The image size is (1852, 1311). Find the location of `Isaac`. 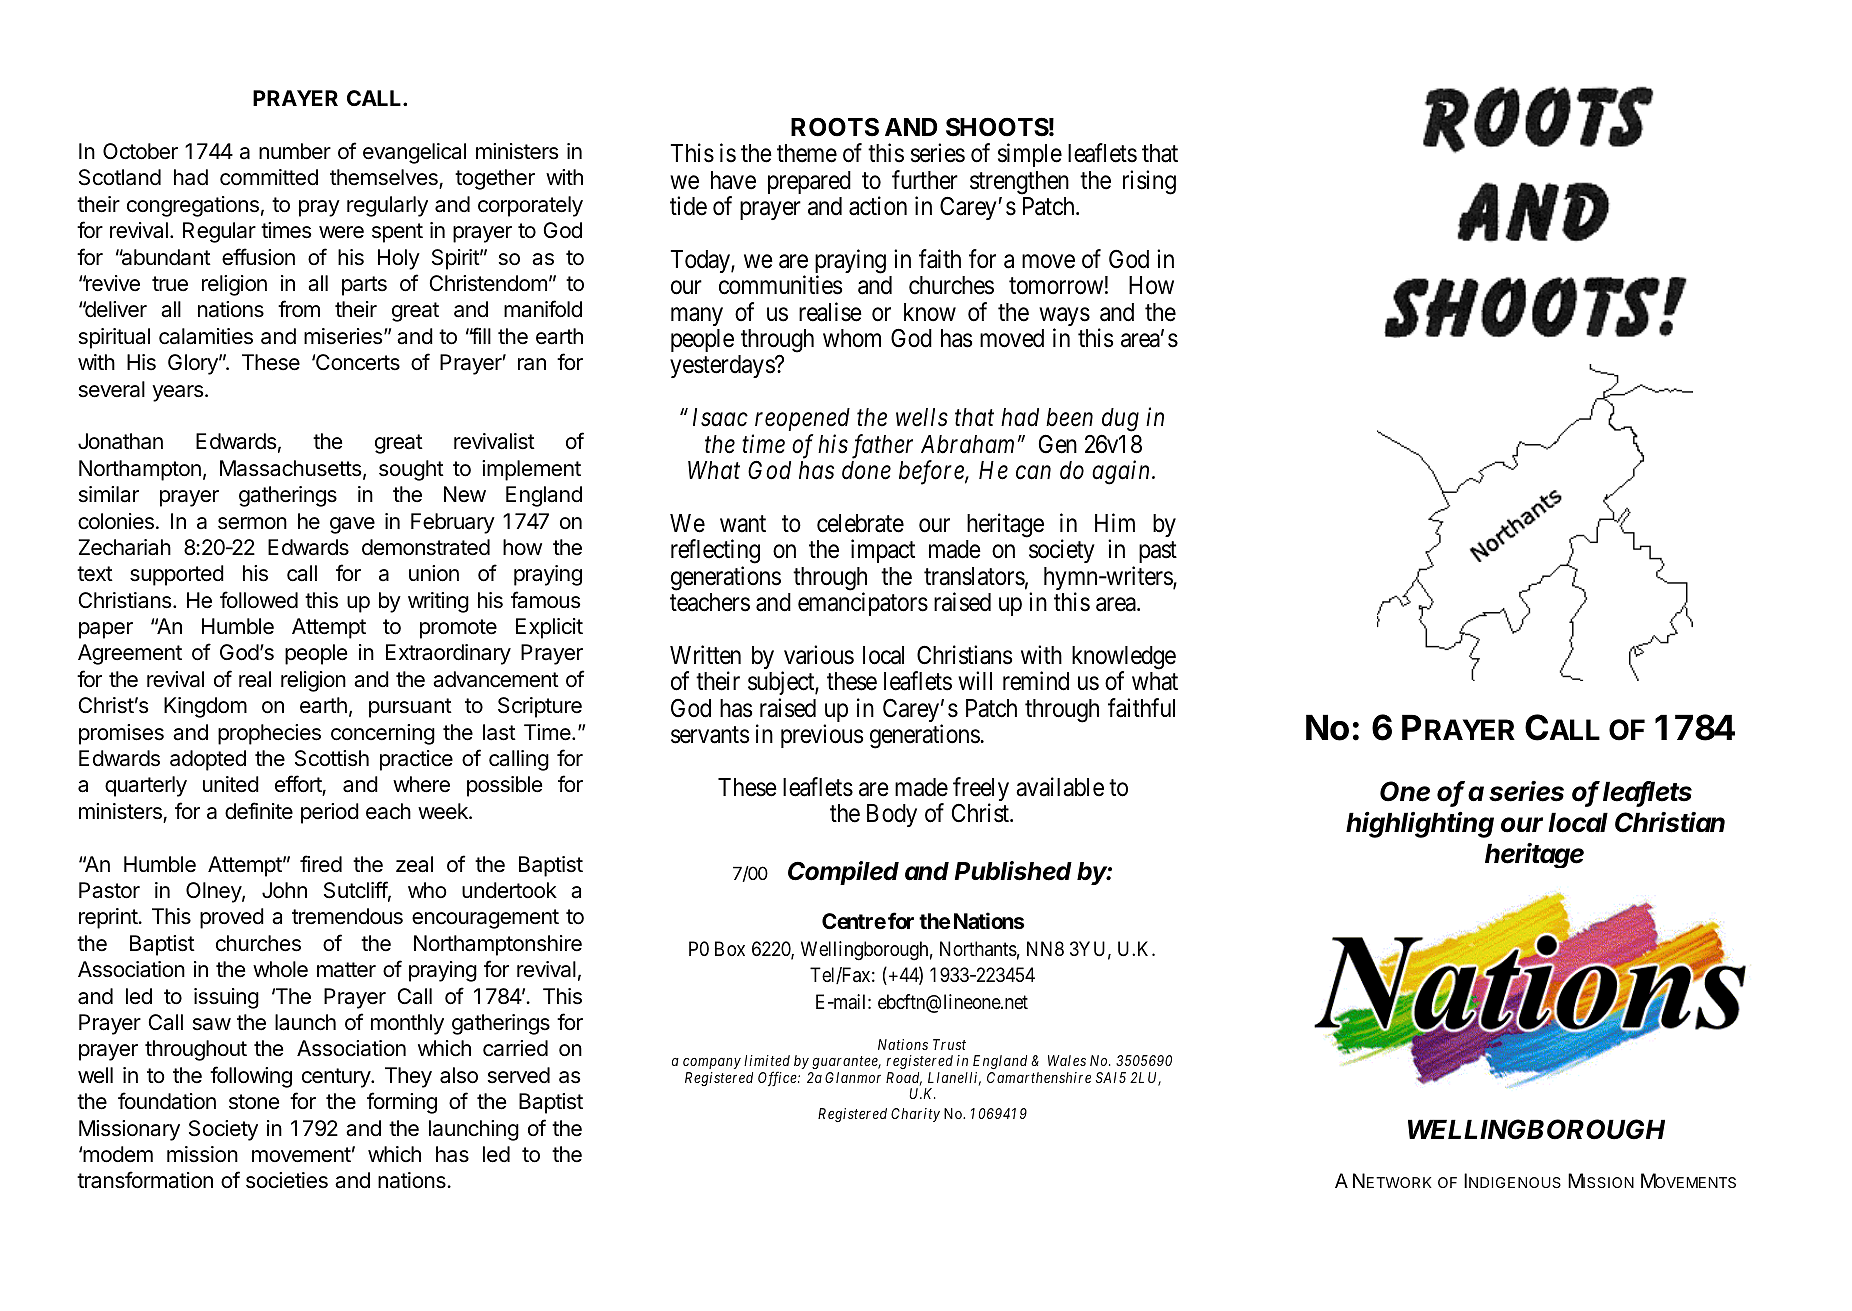

Isaac is located at coordinates (720, 417).
